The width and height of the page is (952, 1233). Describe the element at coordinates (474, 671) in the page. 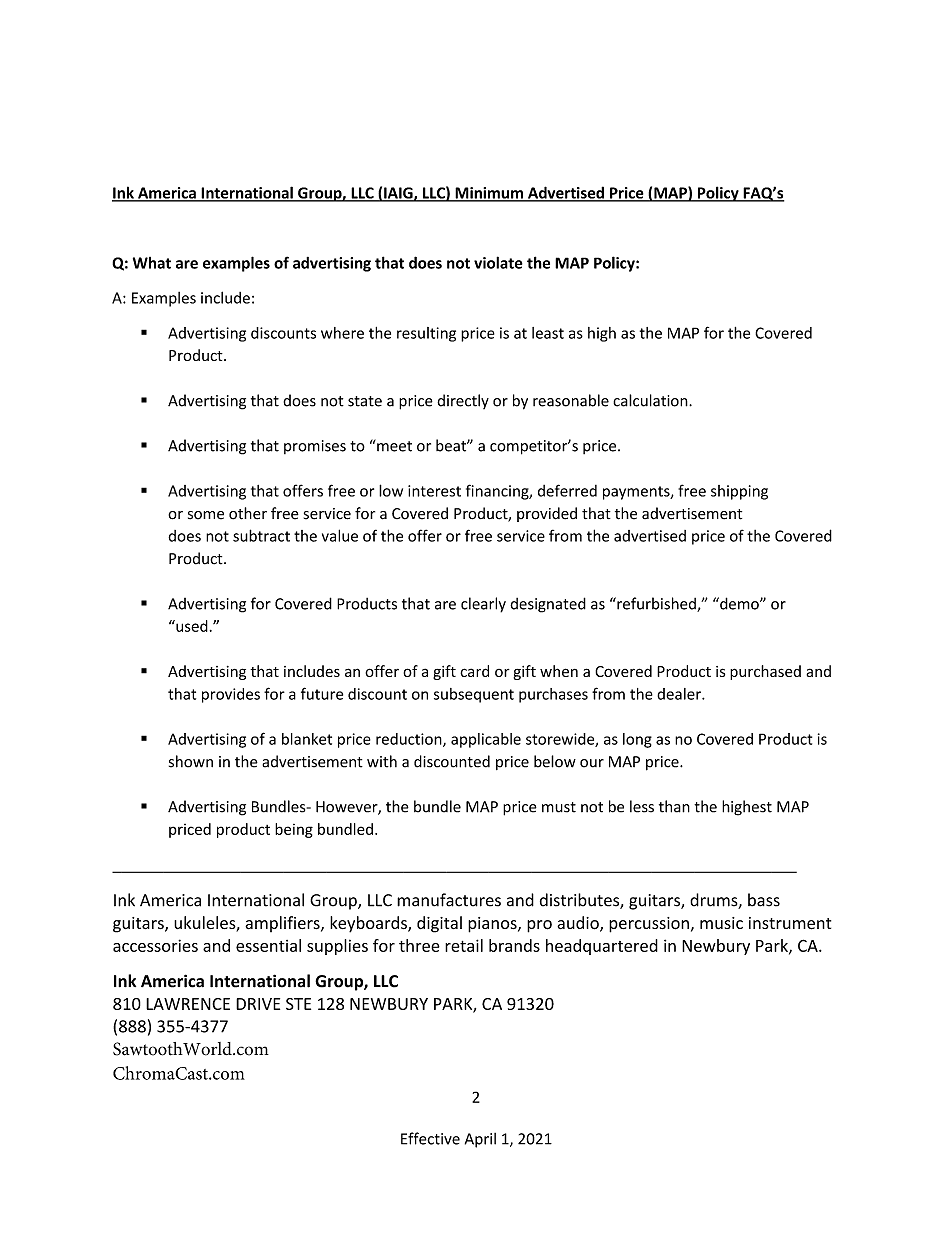

I see `card` at that location.
